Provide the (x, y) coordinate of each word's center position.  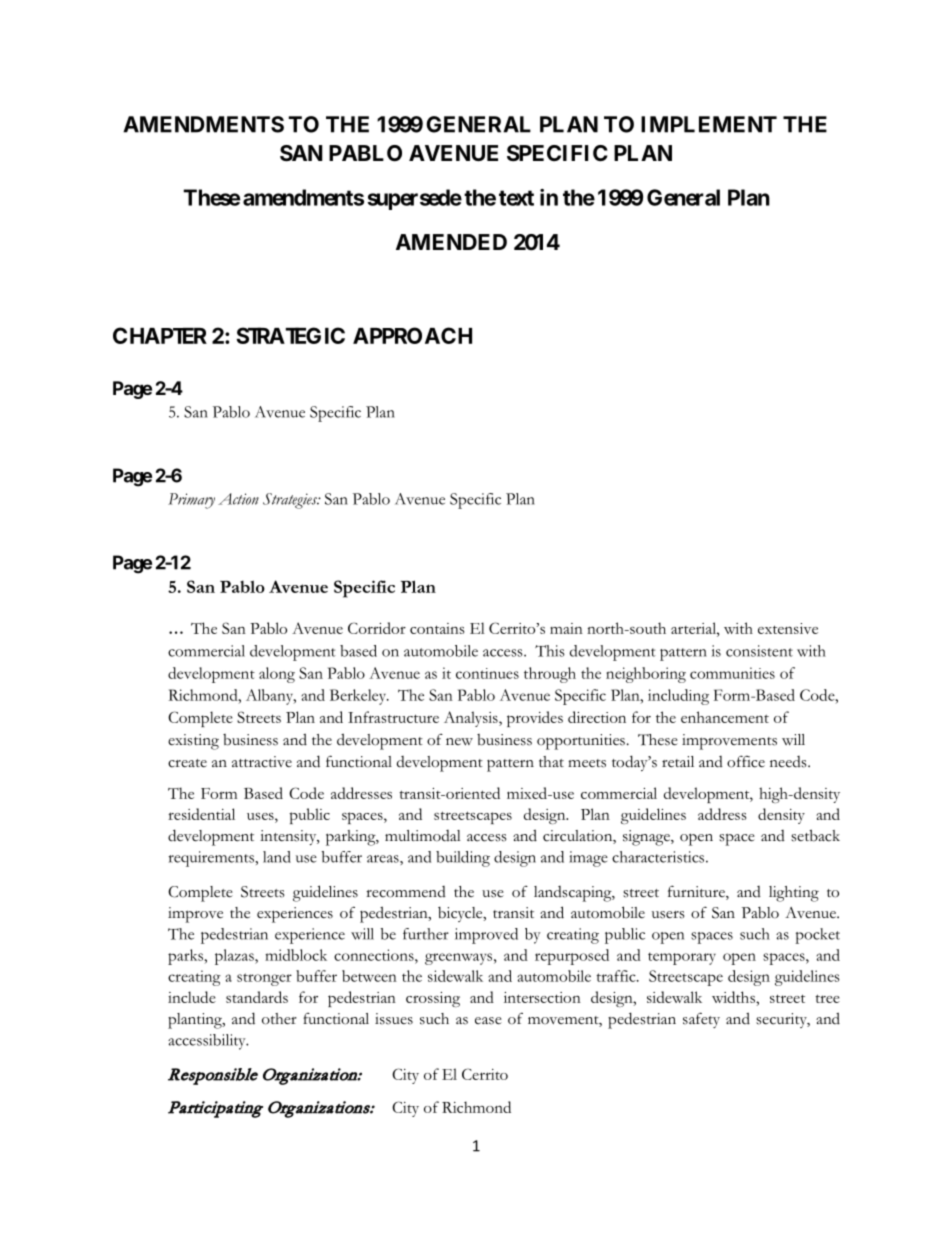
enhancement (725, 717)
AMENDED (451, 242)
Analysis (472, 719)
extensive (788, 628)
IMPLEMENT (709, 124)
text (516, 198)
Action (238, 499)
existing (193, 742)
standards (257, 997)
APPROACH (412, 335)
